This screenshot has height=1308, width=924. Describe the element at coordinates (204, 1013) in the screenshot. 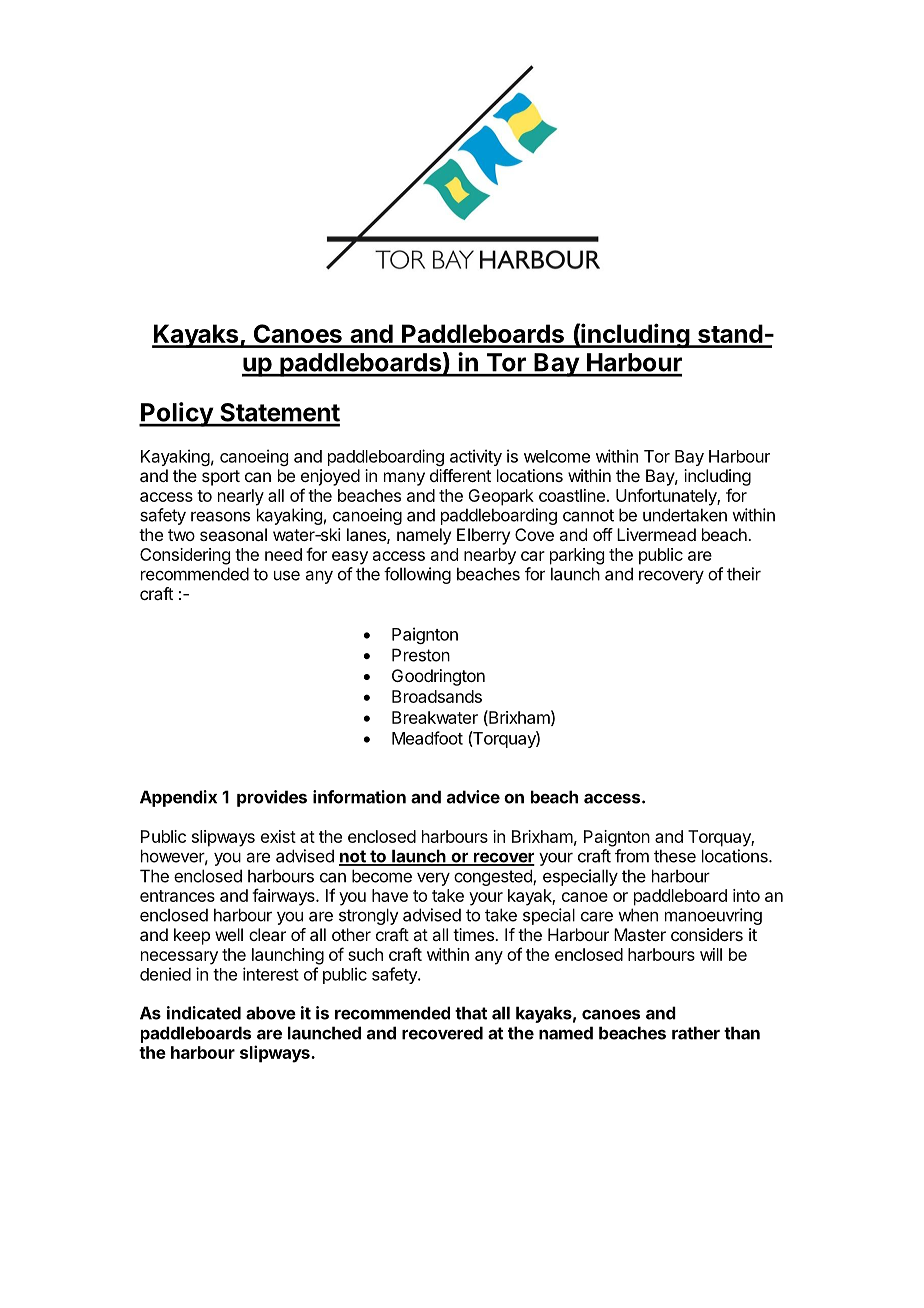

I see `indicated` at that location.
